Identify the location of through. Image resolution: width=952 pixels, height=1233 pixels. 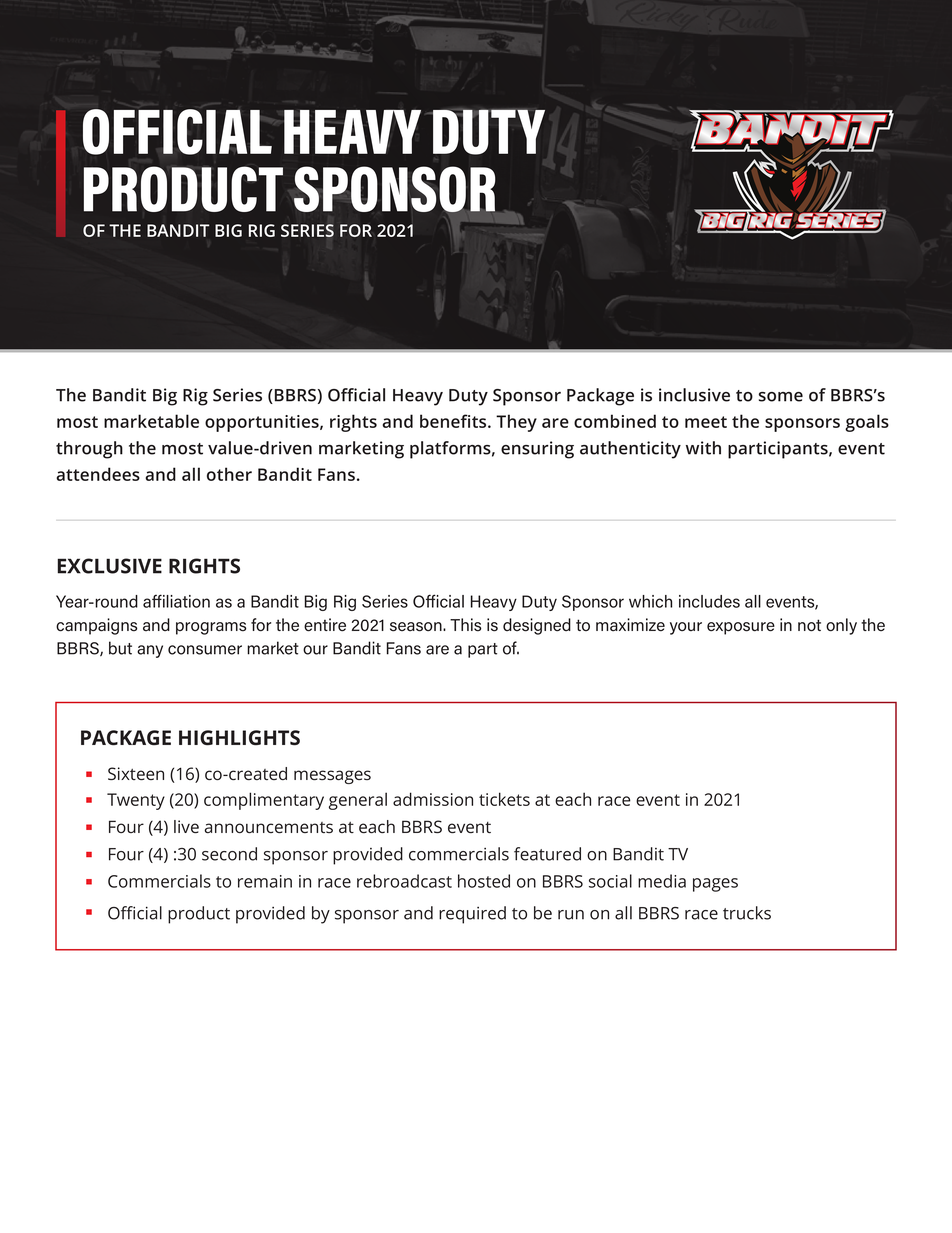
(89, 450).
